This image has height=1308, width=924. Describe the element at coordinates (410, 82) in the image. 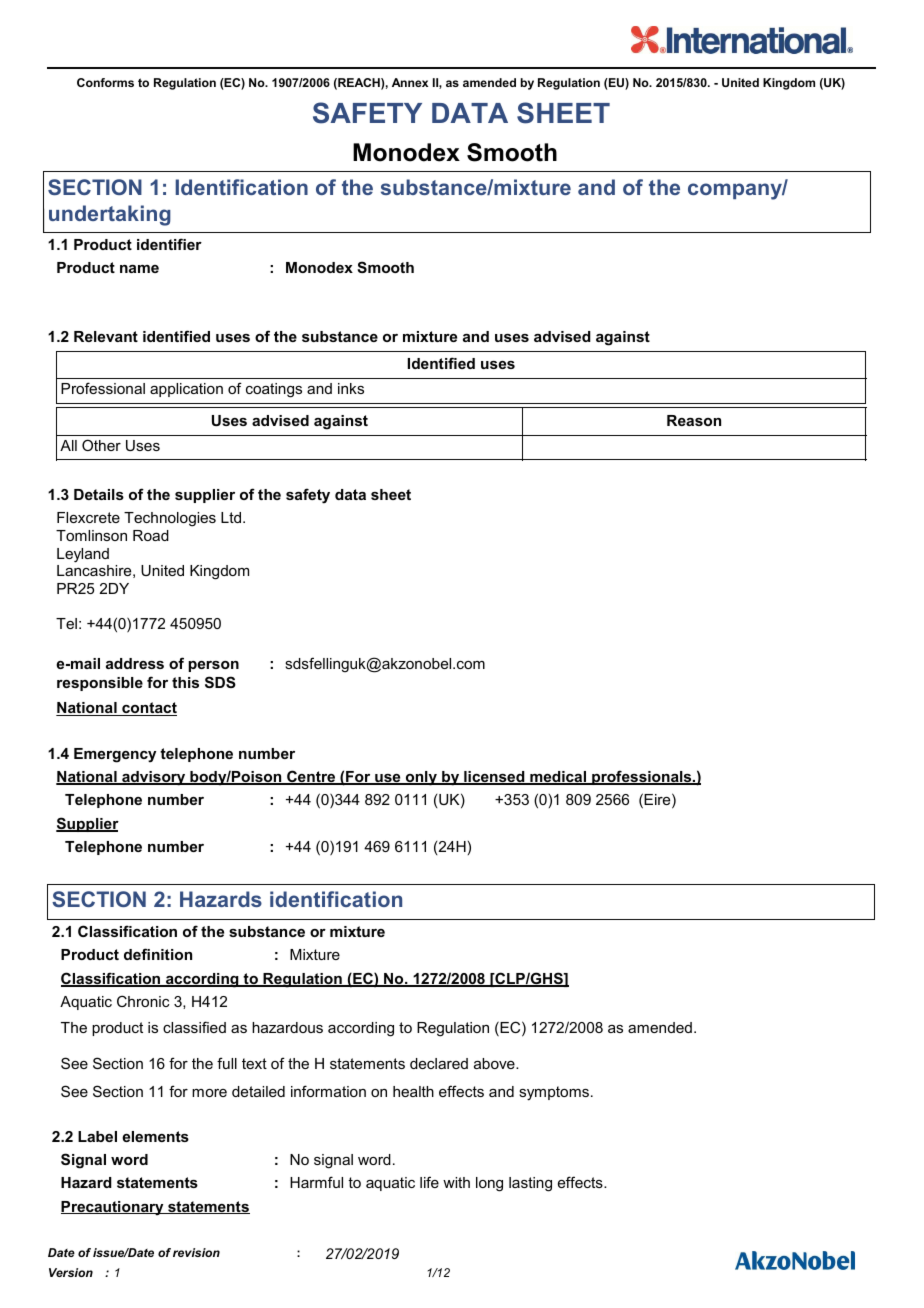

I see `Annex` at that location.
